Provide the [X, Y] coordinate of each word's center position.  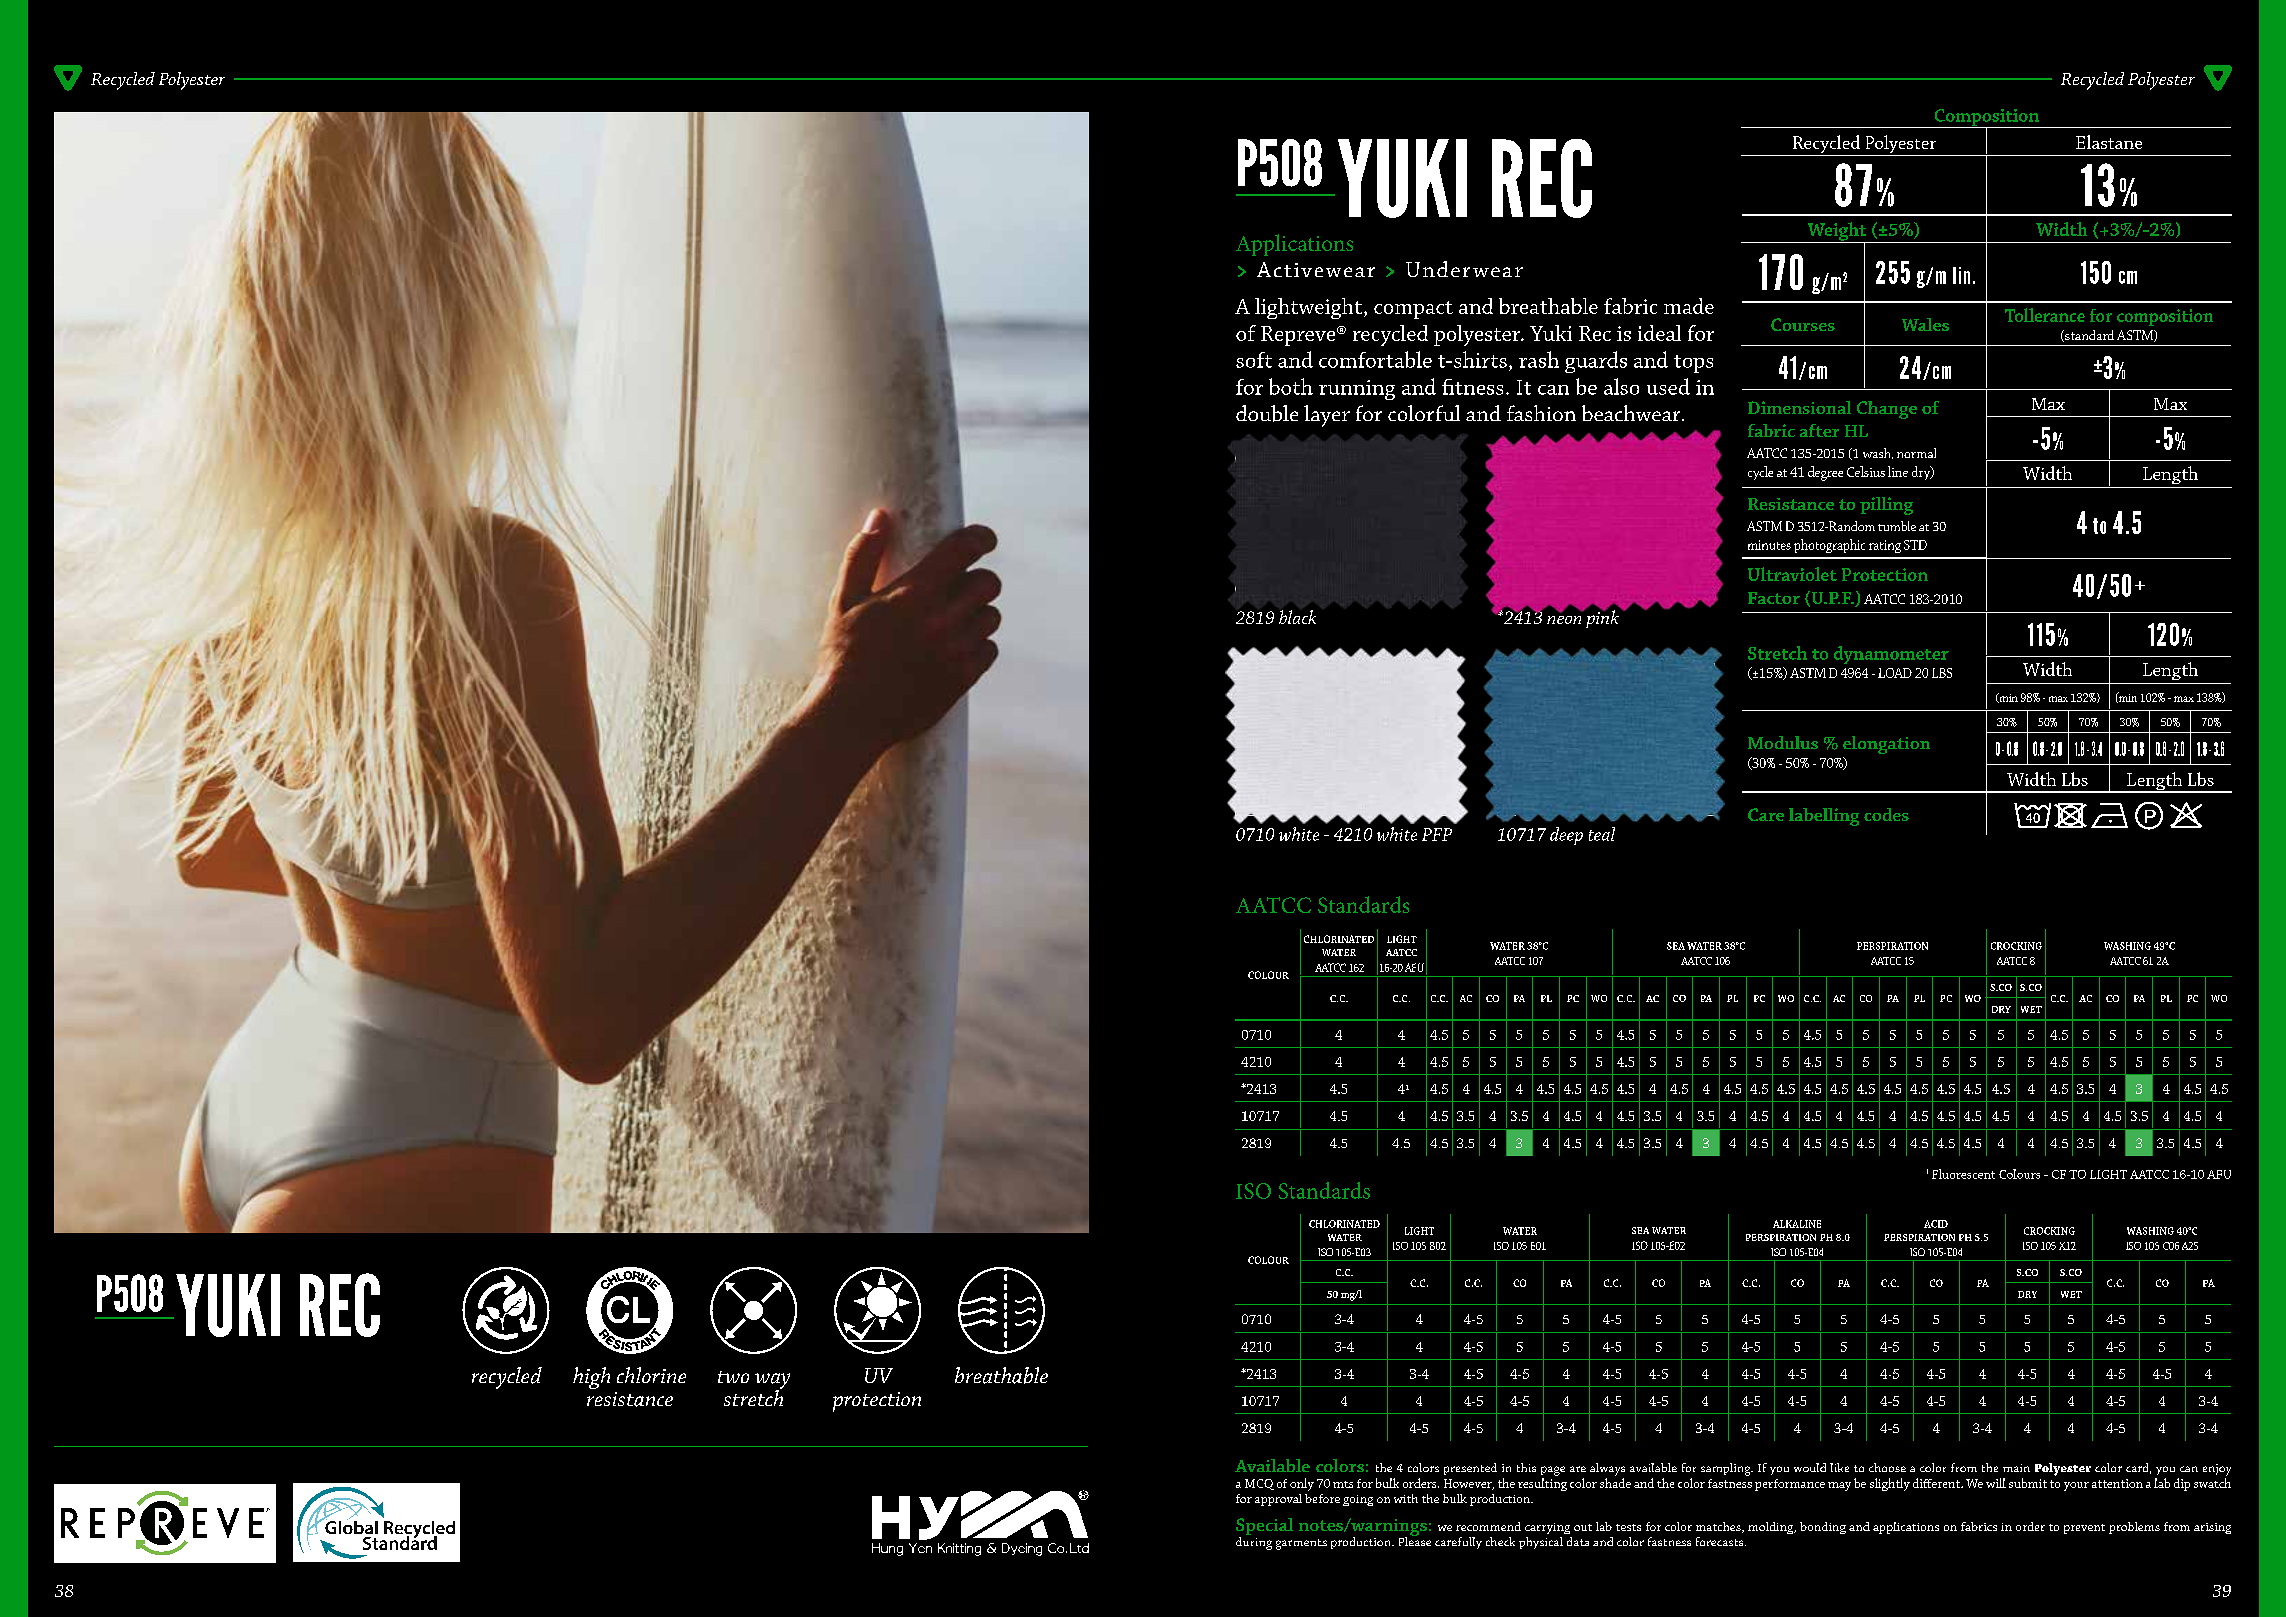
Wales [1925, 324]
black [1297, 617]
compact [1413, 310]
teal [1602, 834]
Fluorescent [1963, 1174]
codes [1886, 814]
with [1406, 1498]
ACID [1936, 1224]
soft [1254, 360]
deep [1566, 836]
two [733, 1377]
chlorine [651, 1375]
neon [1564, 620]
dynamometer [1891, 655]
